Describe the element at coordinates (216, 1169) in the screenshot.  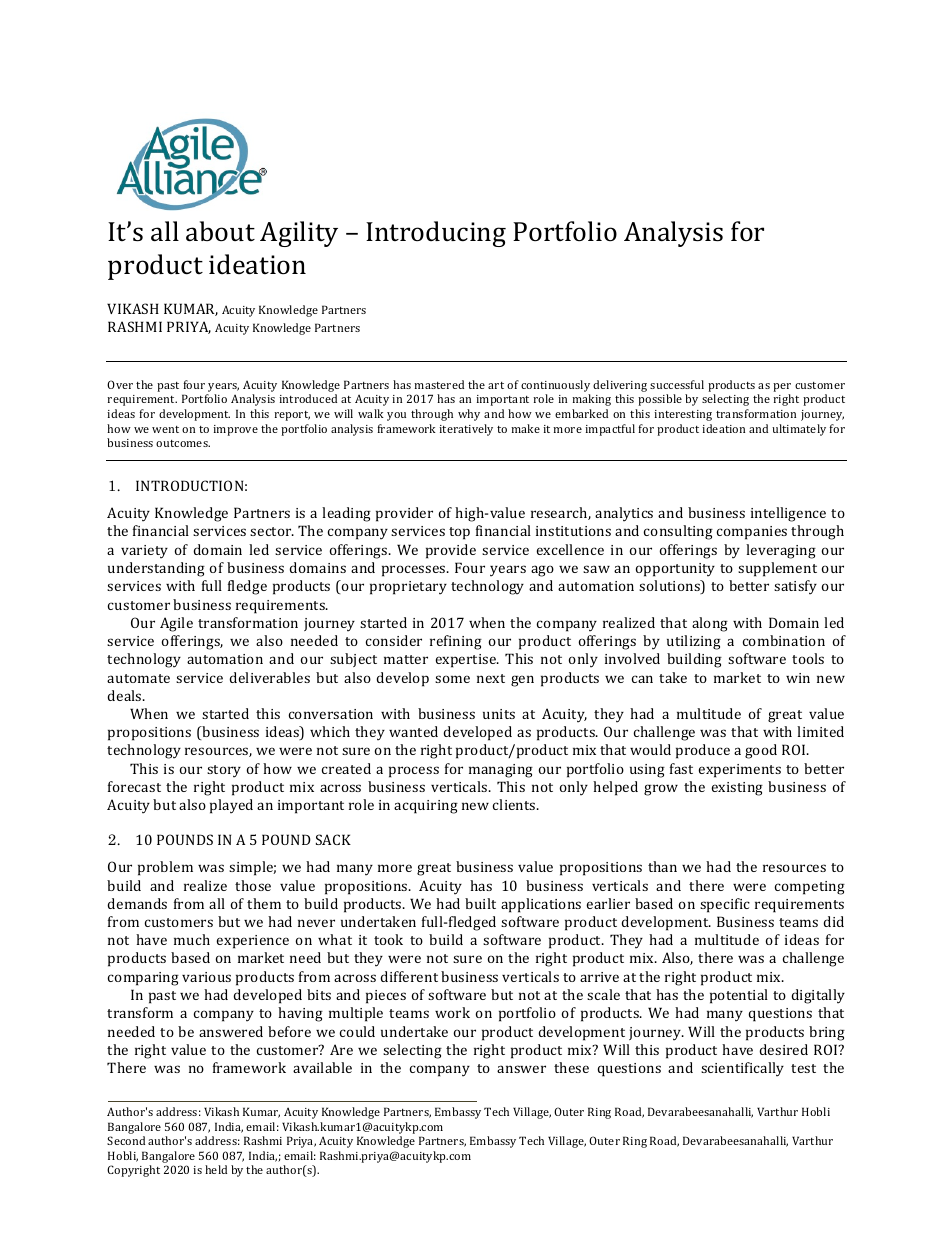
I see `held` at that location.
